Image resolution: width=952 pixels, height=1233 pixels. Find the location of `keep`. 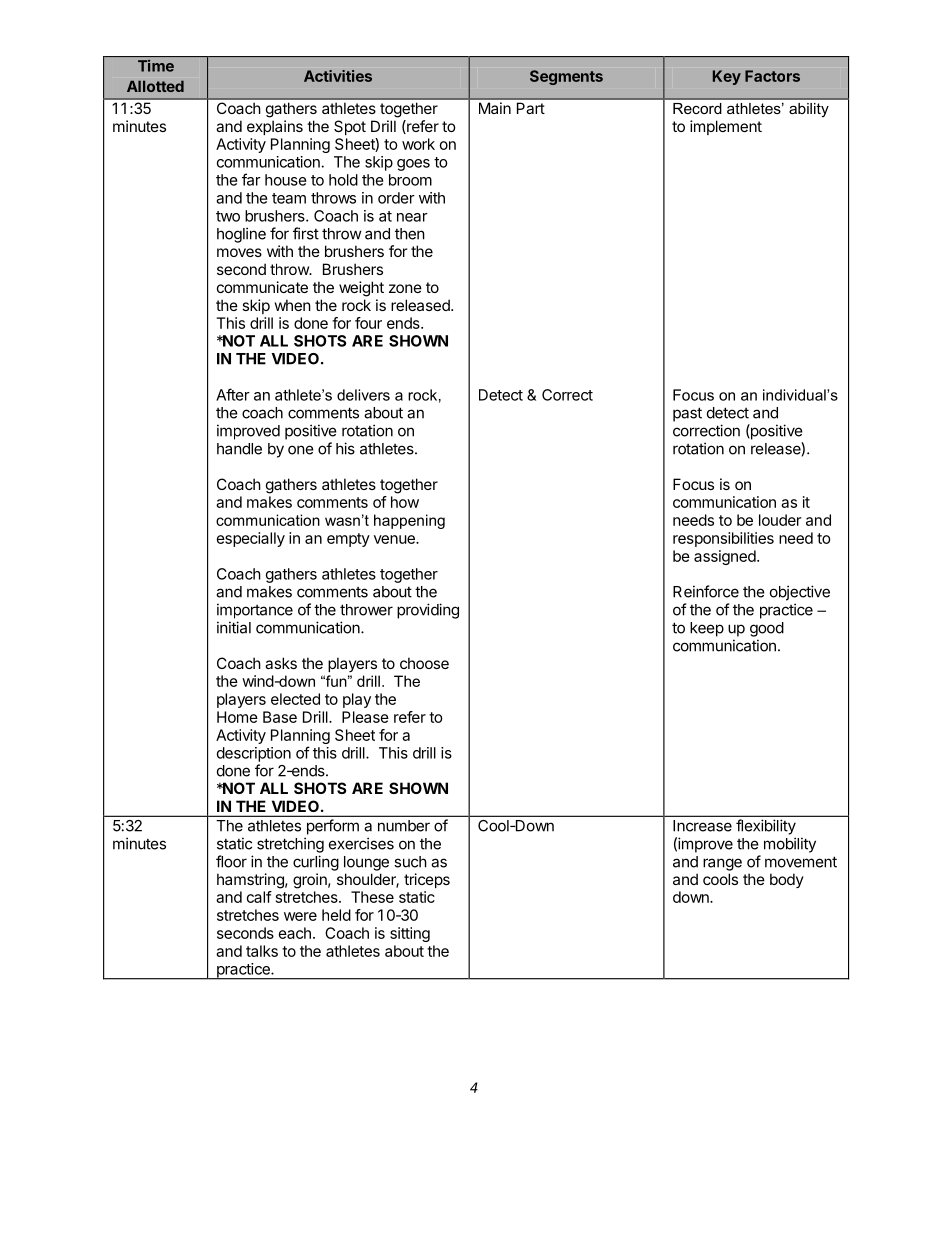

keep is located at coordinates (707, 629).
